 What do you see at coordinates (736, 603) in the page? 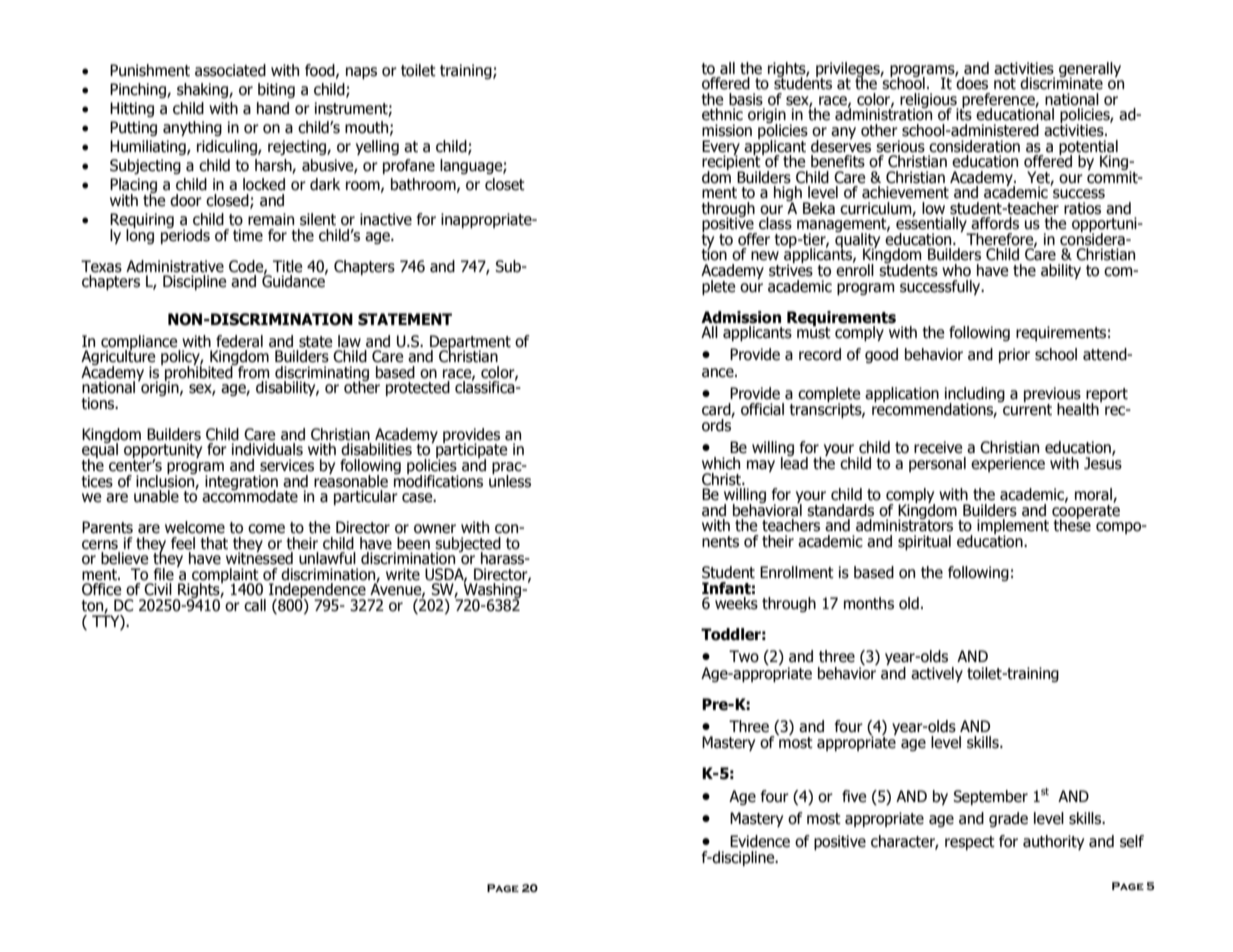
I see `weeks` at bounding box center [736, 603].
